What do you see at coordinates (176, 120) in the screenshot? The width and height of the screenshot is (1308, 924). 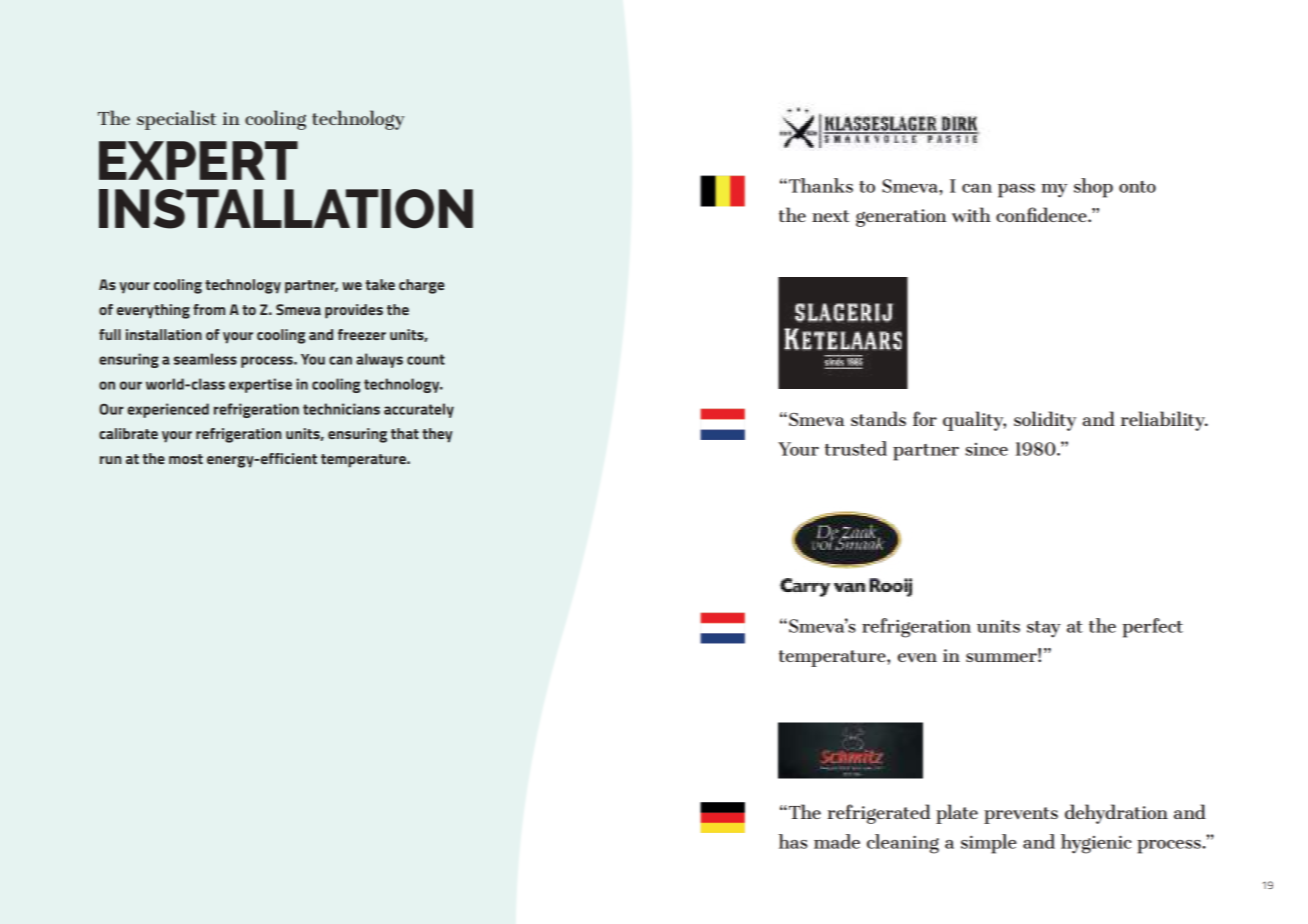 I see `specialist` at bounding box center [176, 120].
